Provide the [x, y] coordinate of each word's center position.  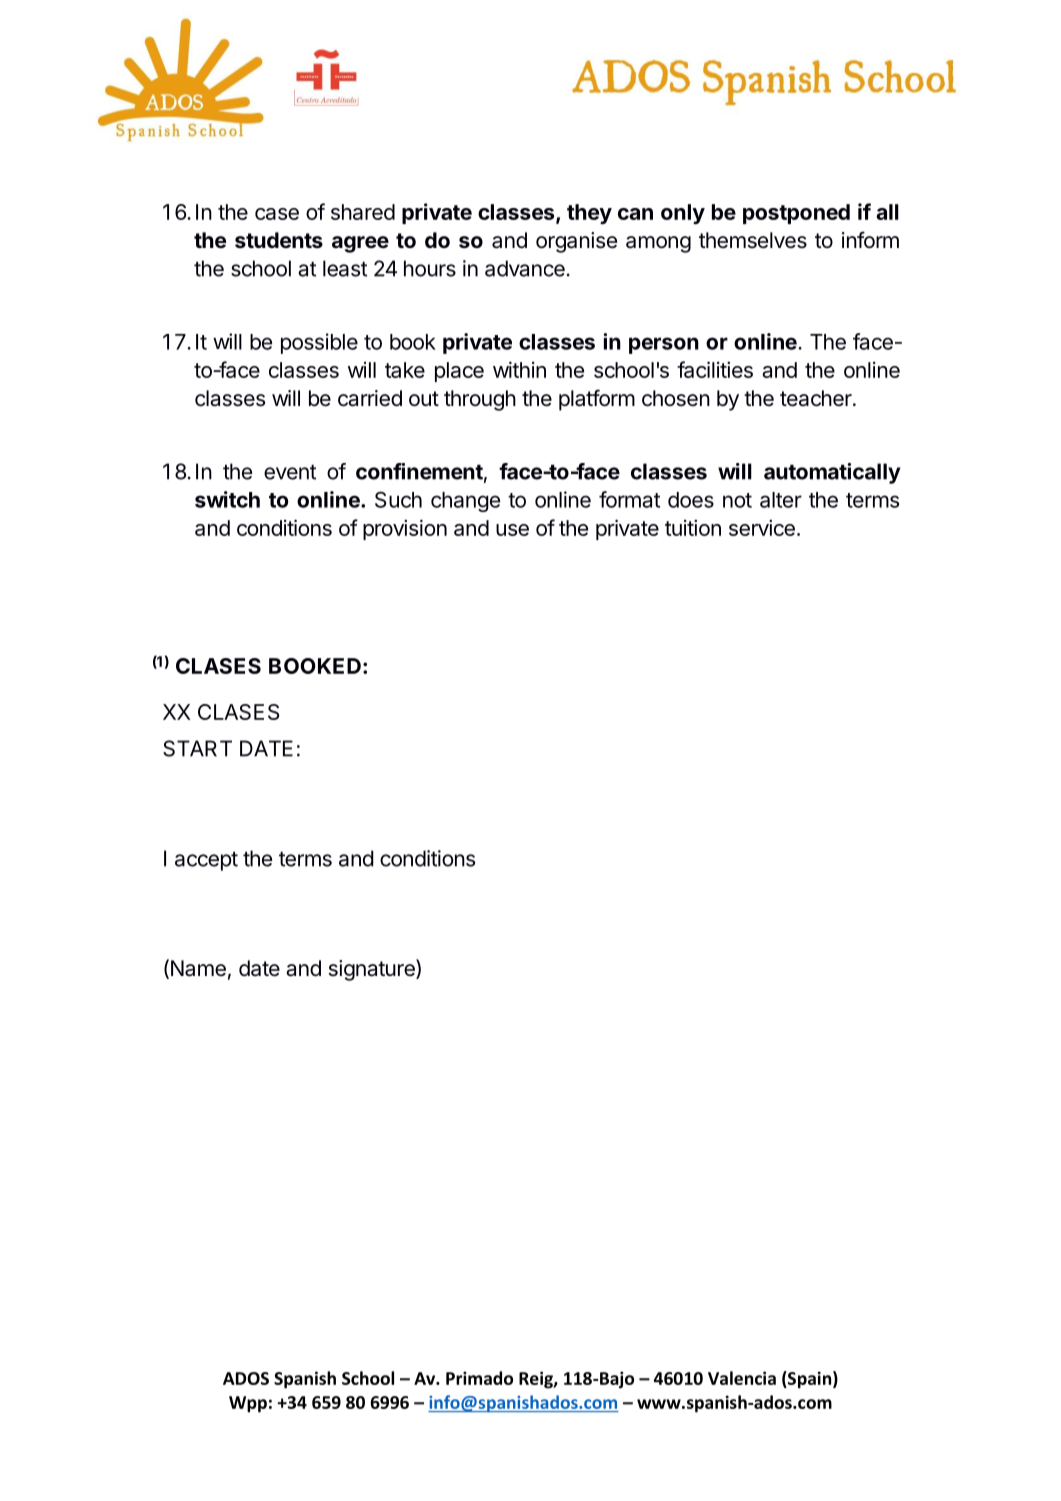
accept [206, 861]
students [279, 240]
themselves [753, 240]
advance [525, 268]
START [197, 748]
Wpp [248, 1404]
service [762, 528]
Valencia [742, 1378]
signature [373, 970]
